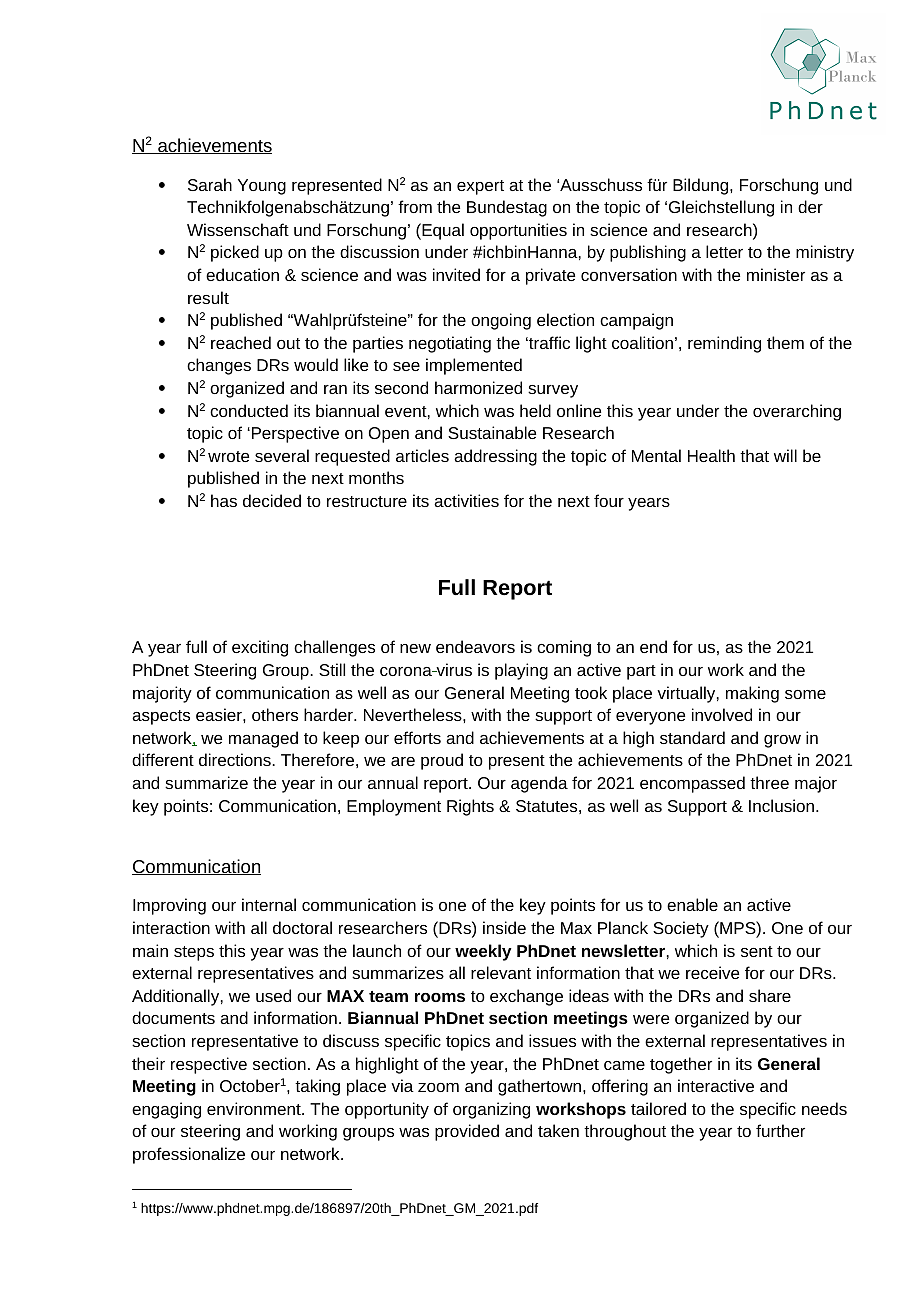 Image resolution: width=924 pixels, height=1308 pixels. What do you see at coordinates (475, 646) in the screenshot?
I see `endeavors` at bounding box center [475, 646].
